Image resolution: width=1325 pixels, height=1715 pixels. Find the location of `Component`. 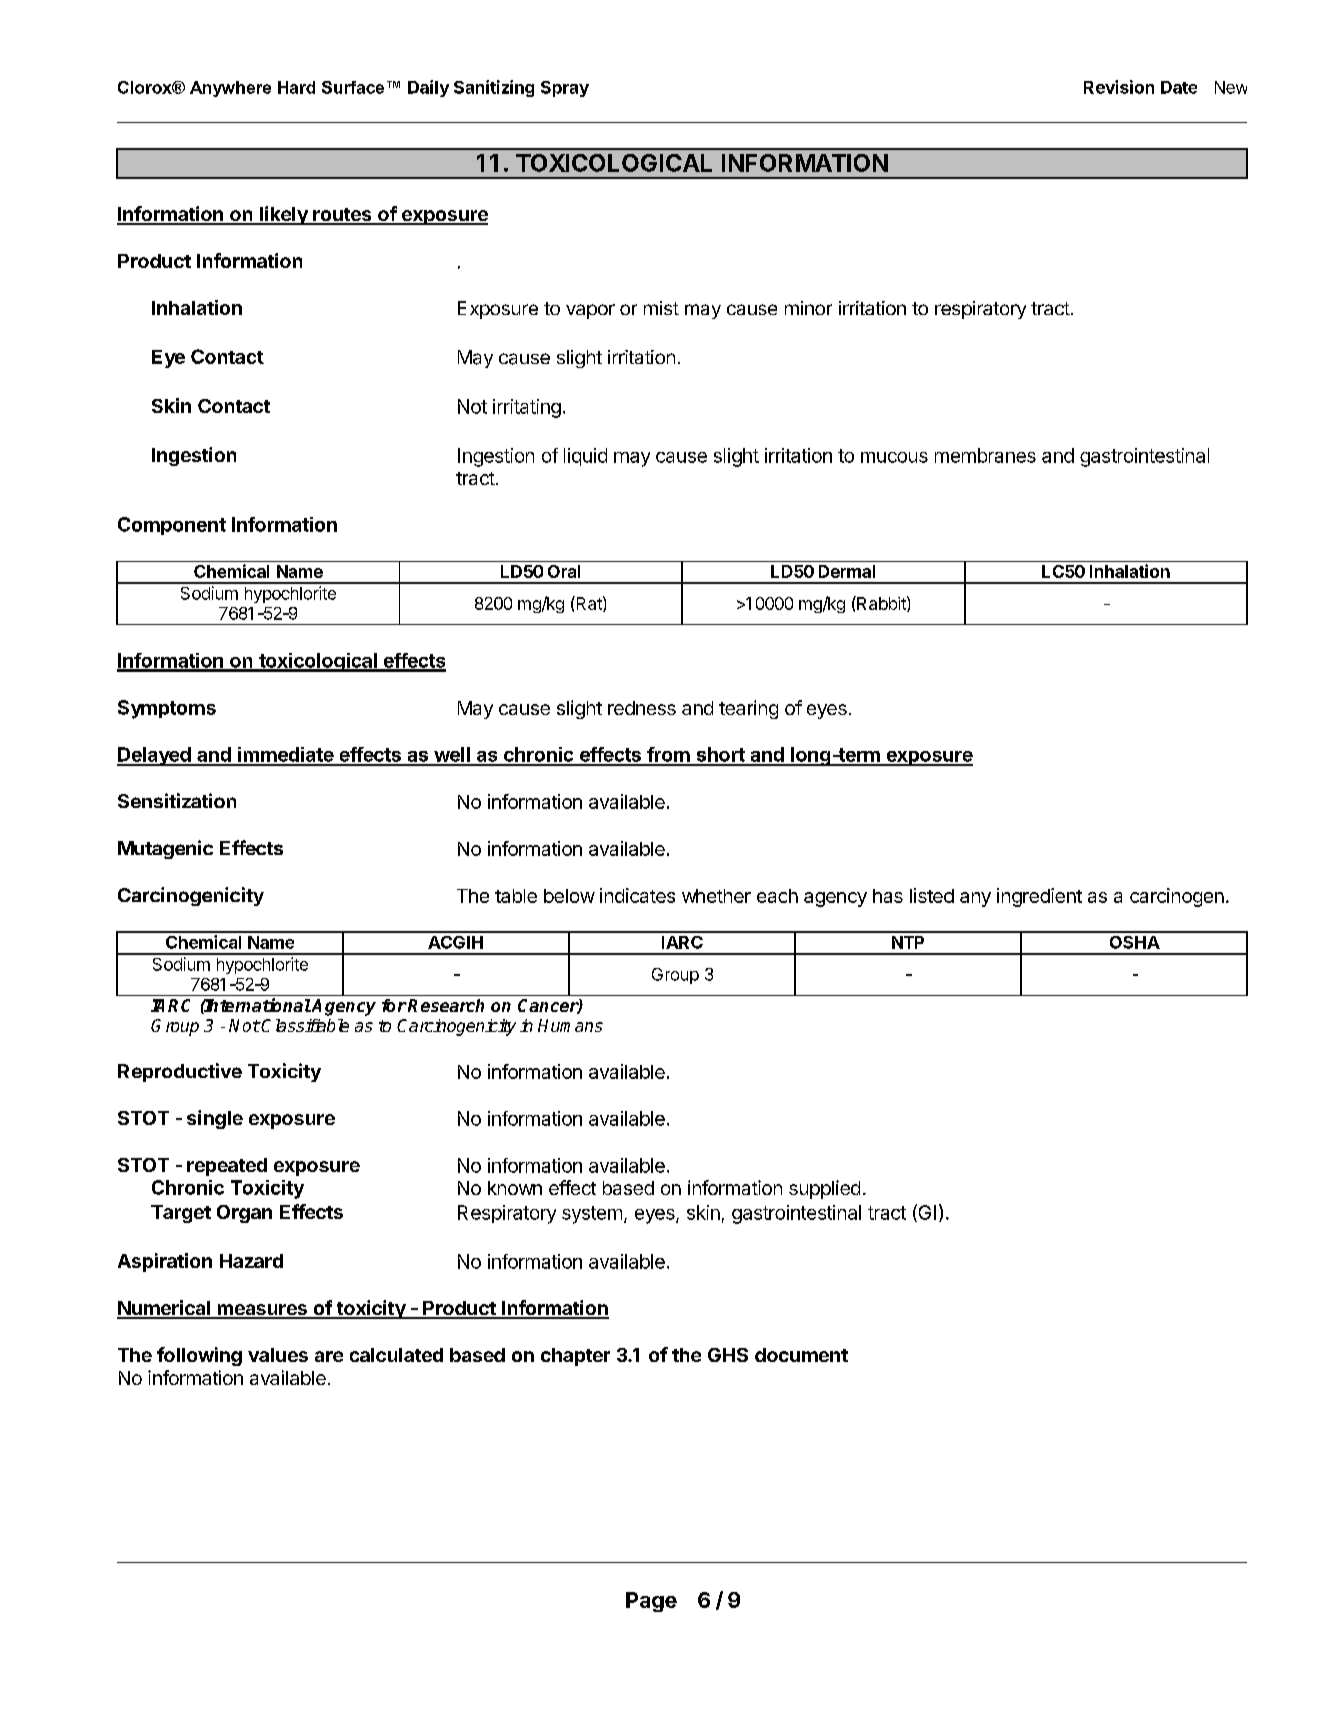

Component is located at coordinates (172, 526).
